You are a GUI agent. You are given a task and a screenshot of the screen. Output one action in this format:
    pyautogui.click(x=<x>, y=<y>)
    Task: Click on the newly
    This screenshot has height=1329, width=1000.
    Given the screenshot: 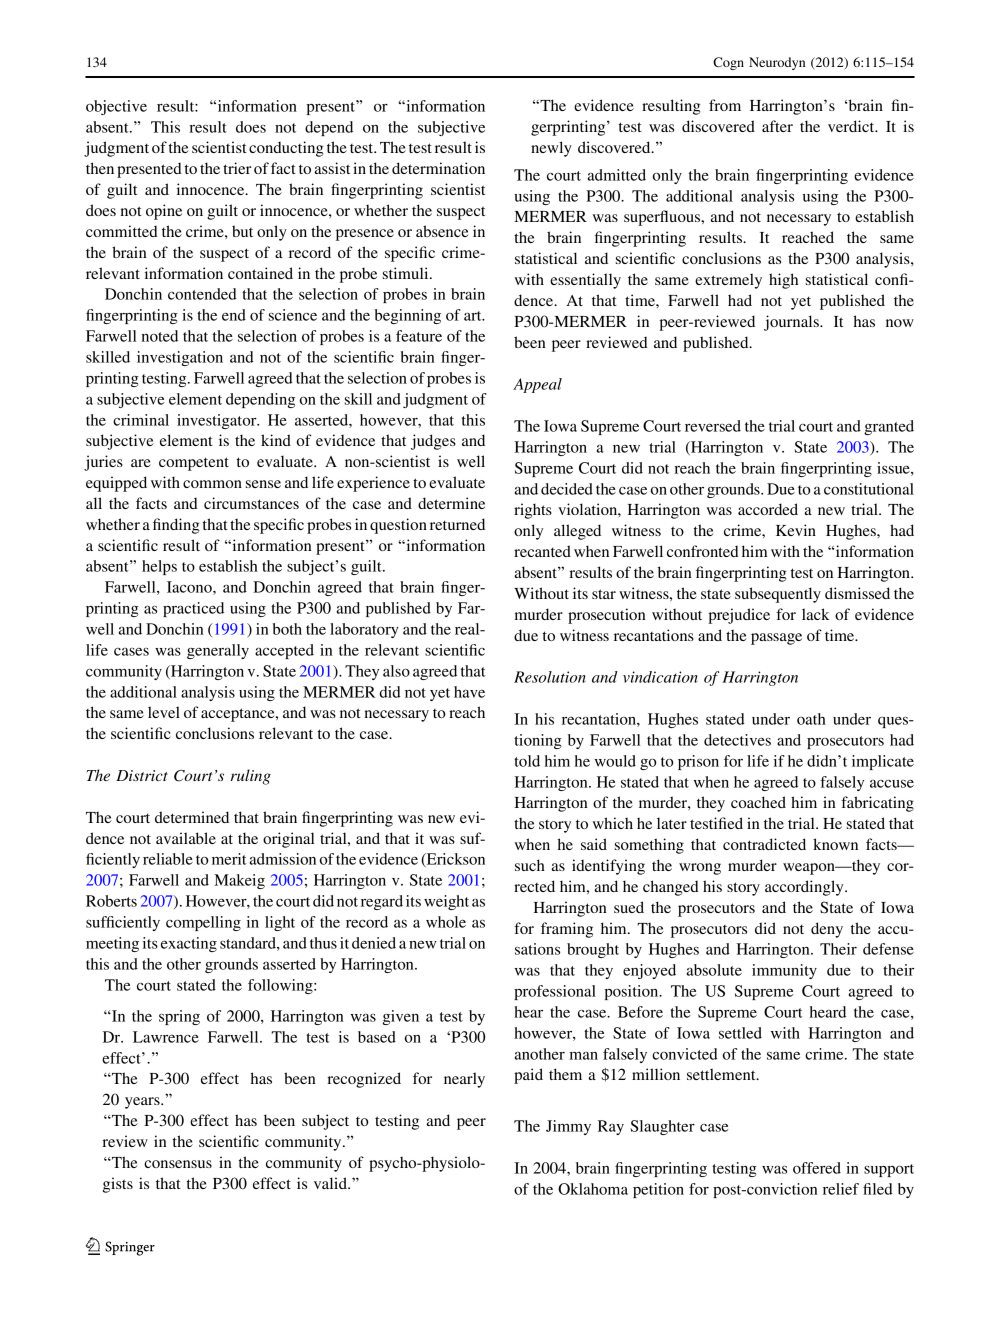 What is the action you would take?
    pyautogui.click(x=551, y=149)
